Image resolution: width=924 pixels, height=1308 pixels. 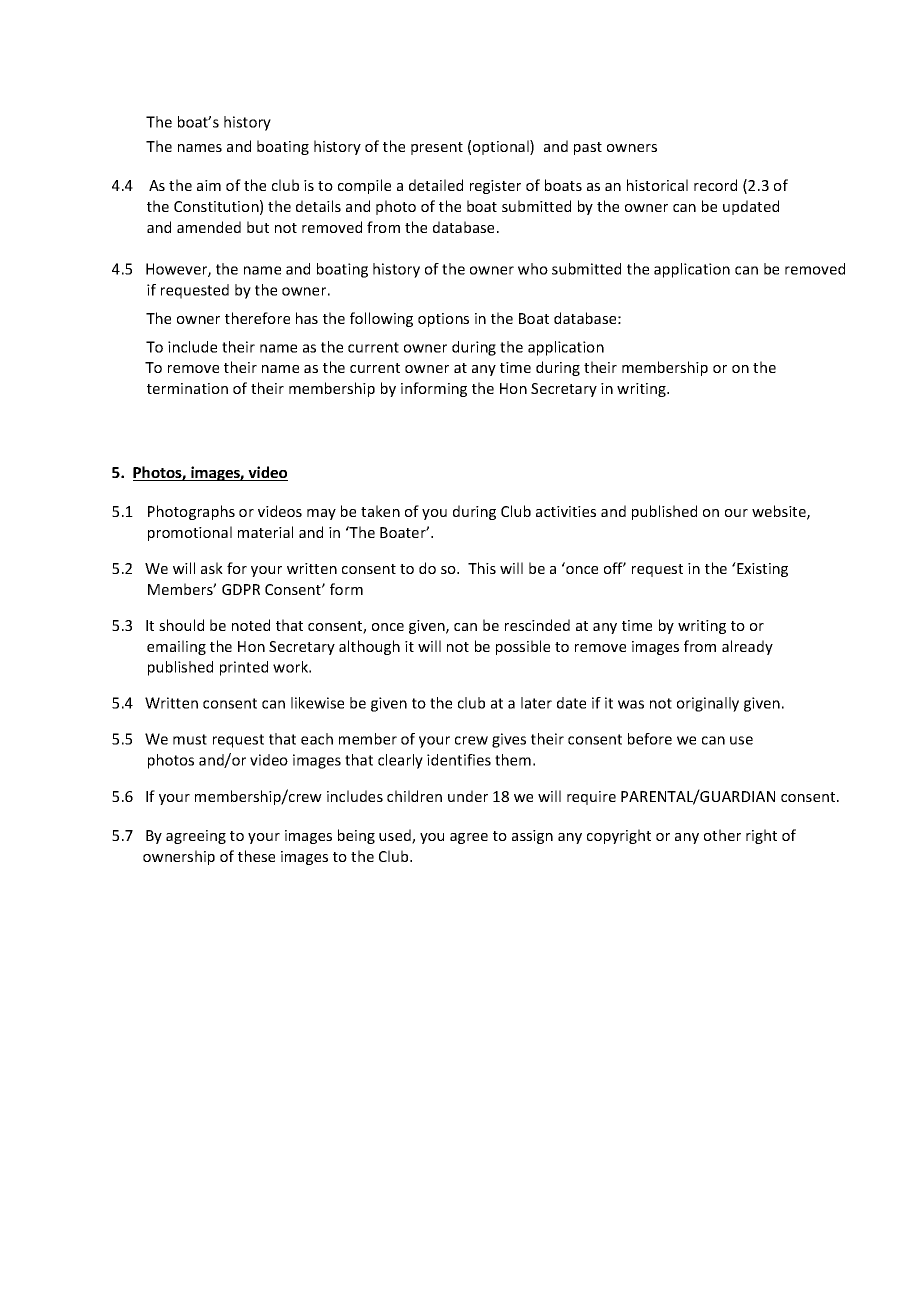 What do you see at coordinates (187, 388) in the screenshot?
I see `termination` at bounding box center [187, 388].
